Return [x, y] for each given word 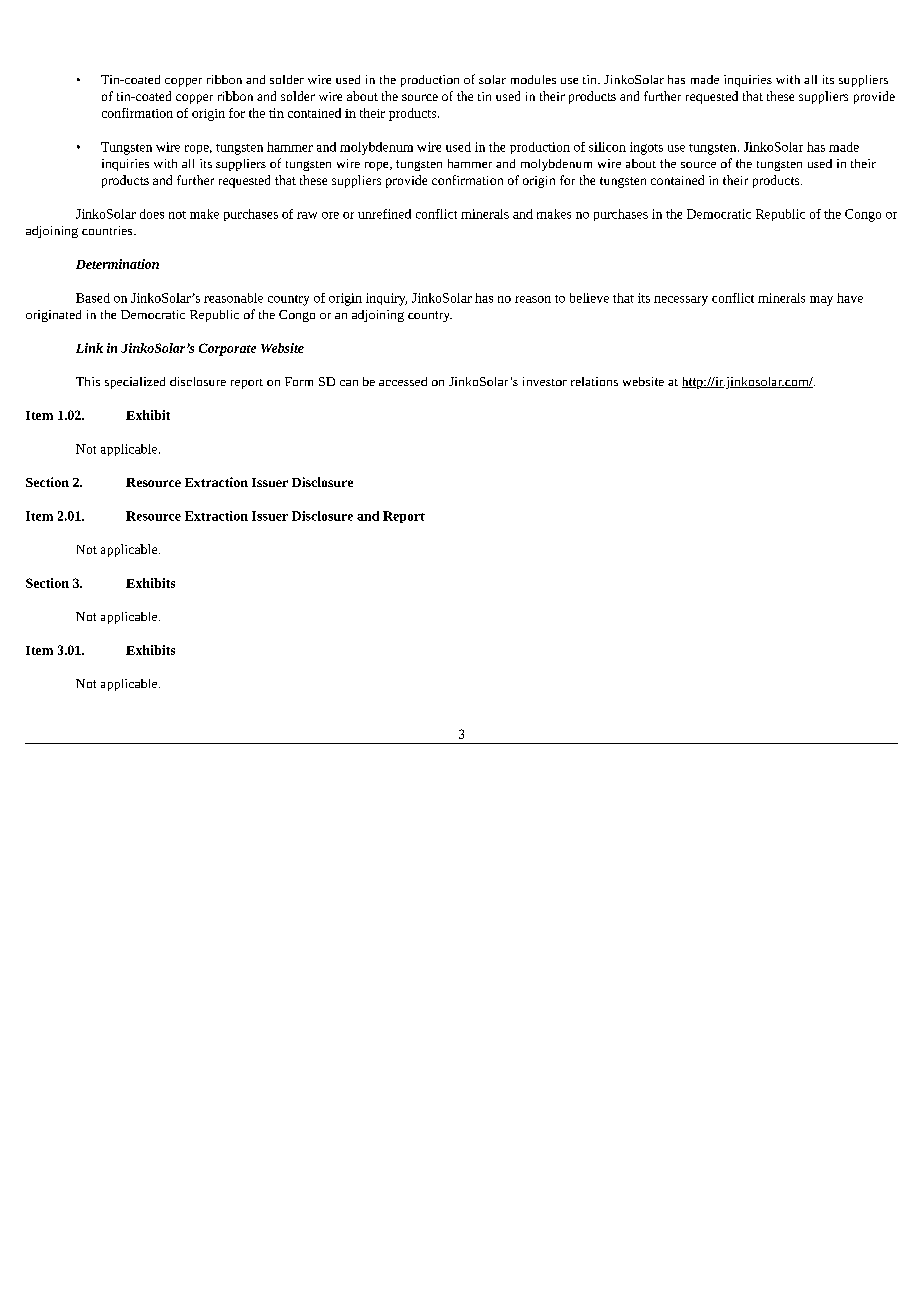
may [821, 301]
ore [330, 215]
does [152, 214]
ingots [646, 148]
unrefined [384, 214]
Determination [117, 264]
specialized [135, 383]
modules [533, 79]
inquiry [386, 299]
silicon [607, 147]
